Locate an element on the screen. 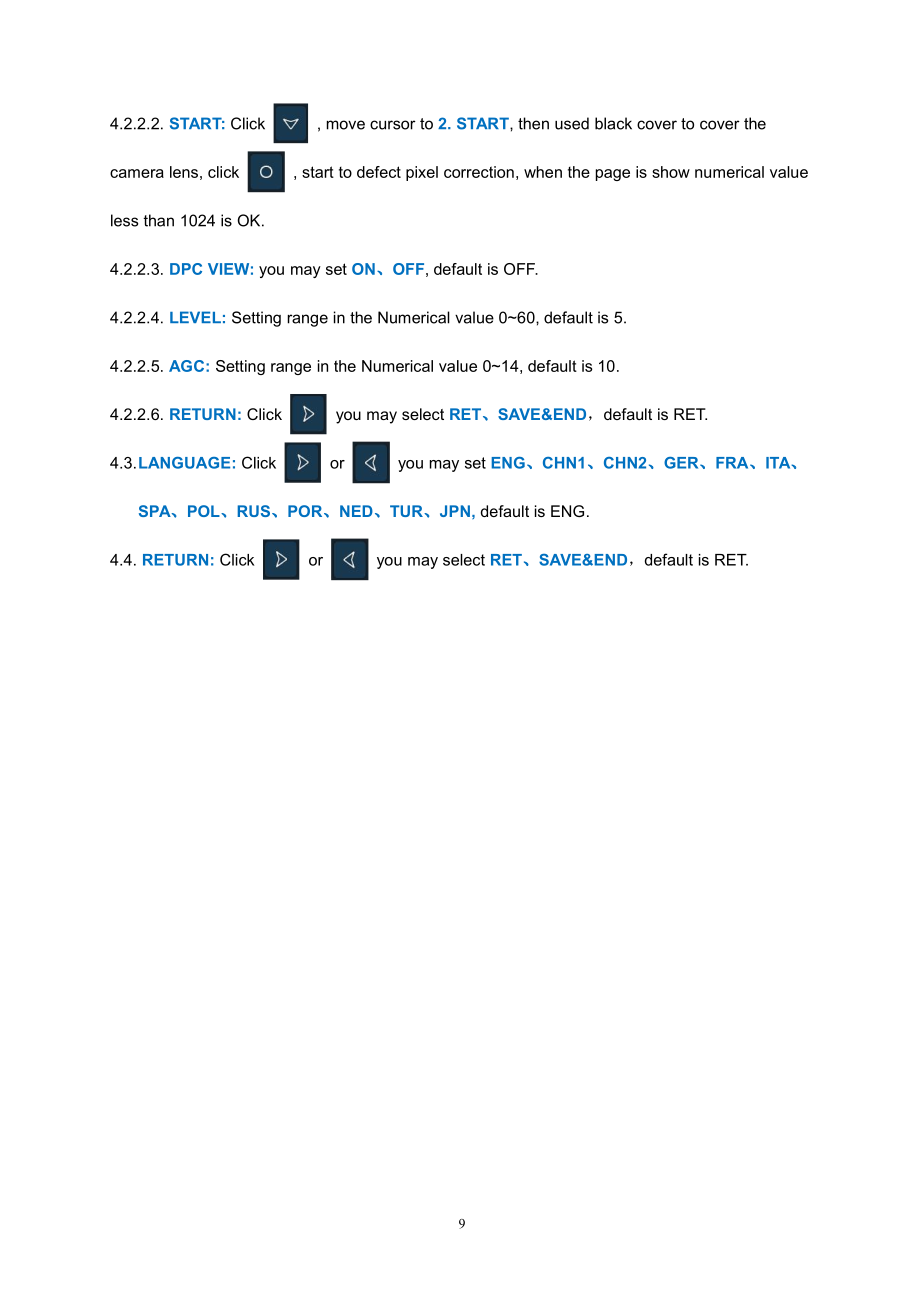 Image resolution: width=924 pixels, height=1308 pixels. cursor is located at coordinates (393, 125).
